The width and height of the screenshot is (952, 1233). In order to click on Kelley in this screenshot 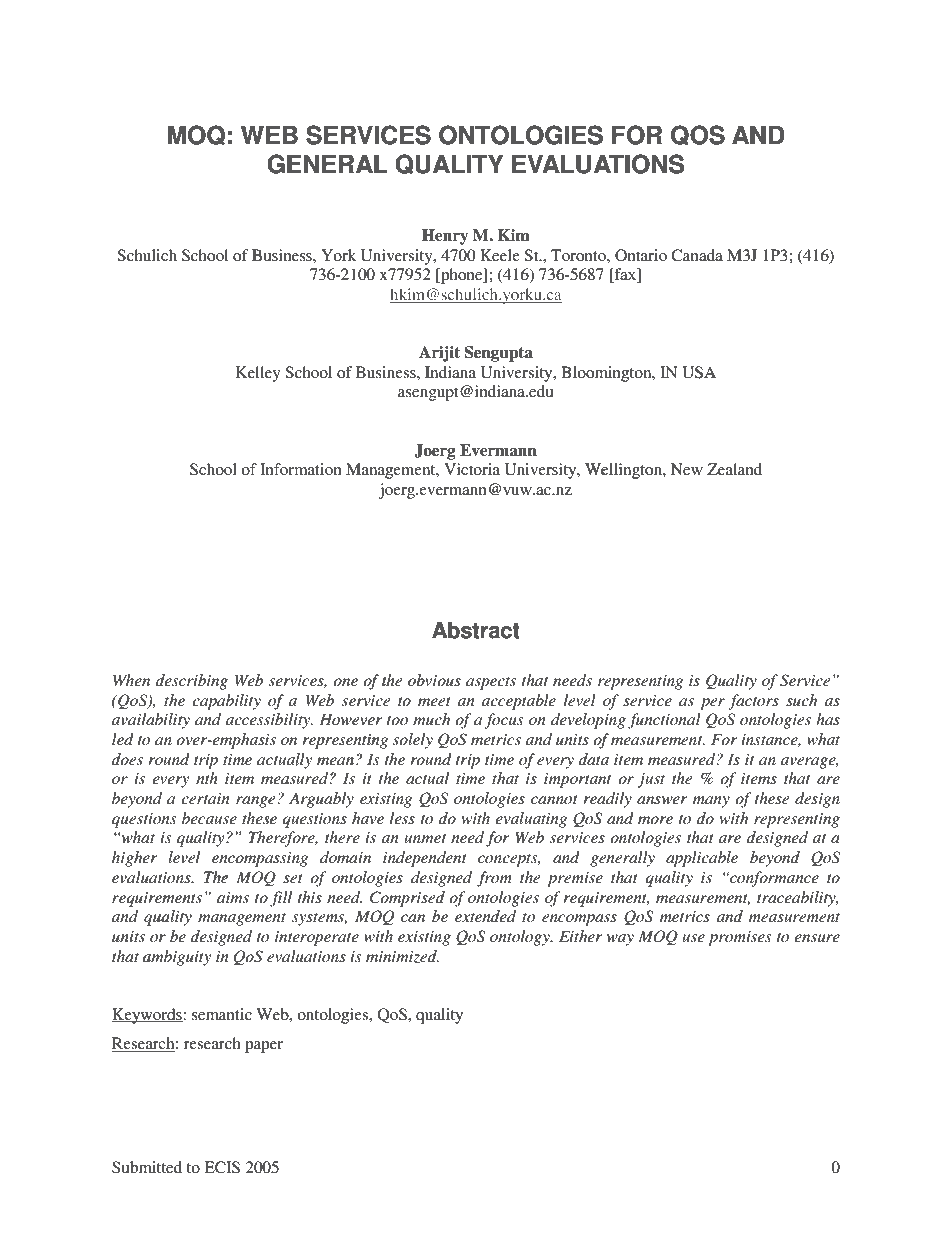, I will do `click(258, 374)`.
